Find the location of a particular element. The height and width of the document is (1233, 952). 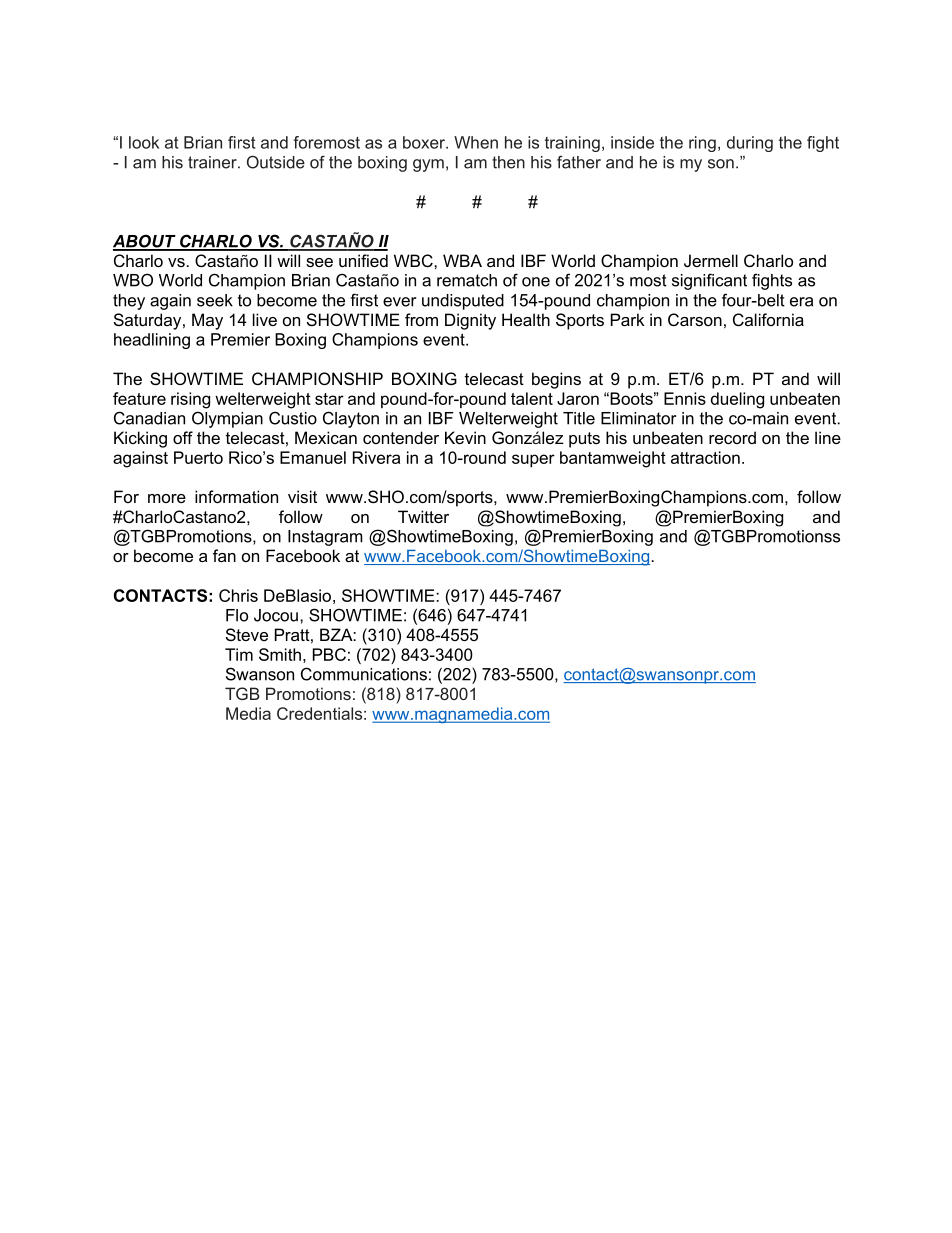

then is located at coordinates (508, 162).
